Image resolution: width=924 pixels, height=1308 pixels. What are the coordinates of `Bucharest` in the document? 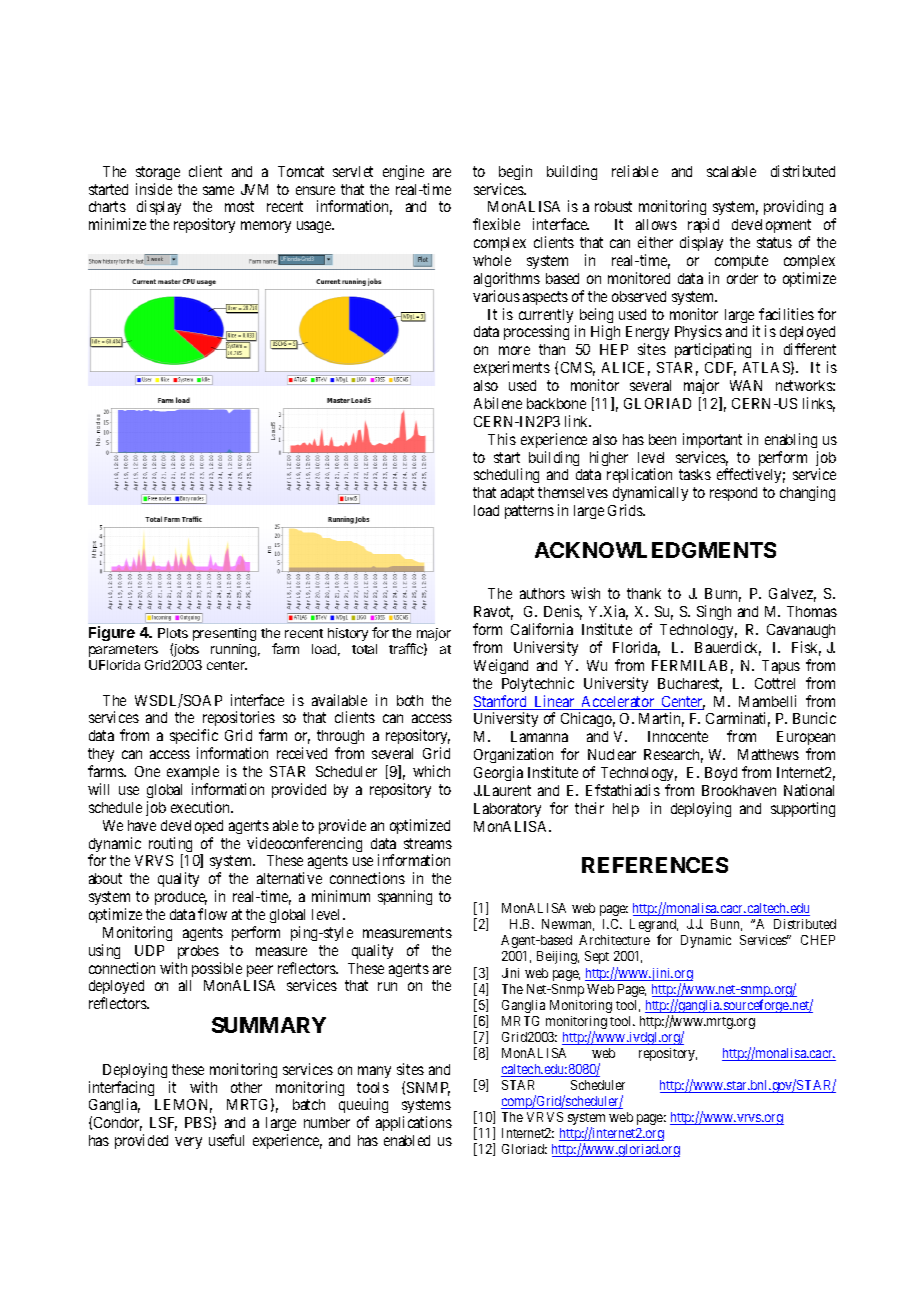 It's located at (690, 685).
